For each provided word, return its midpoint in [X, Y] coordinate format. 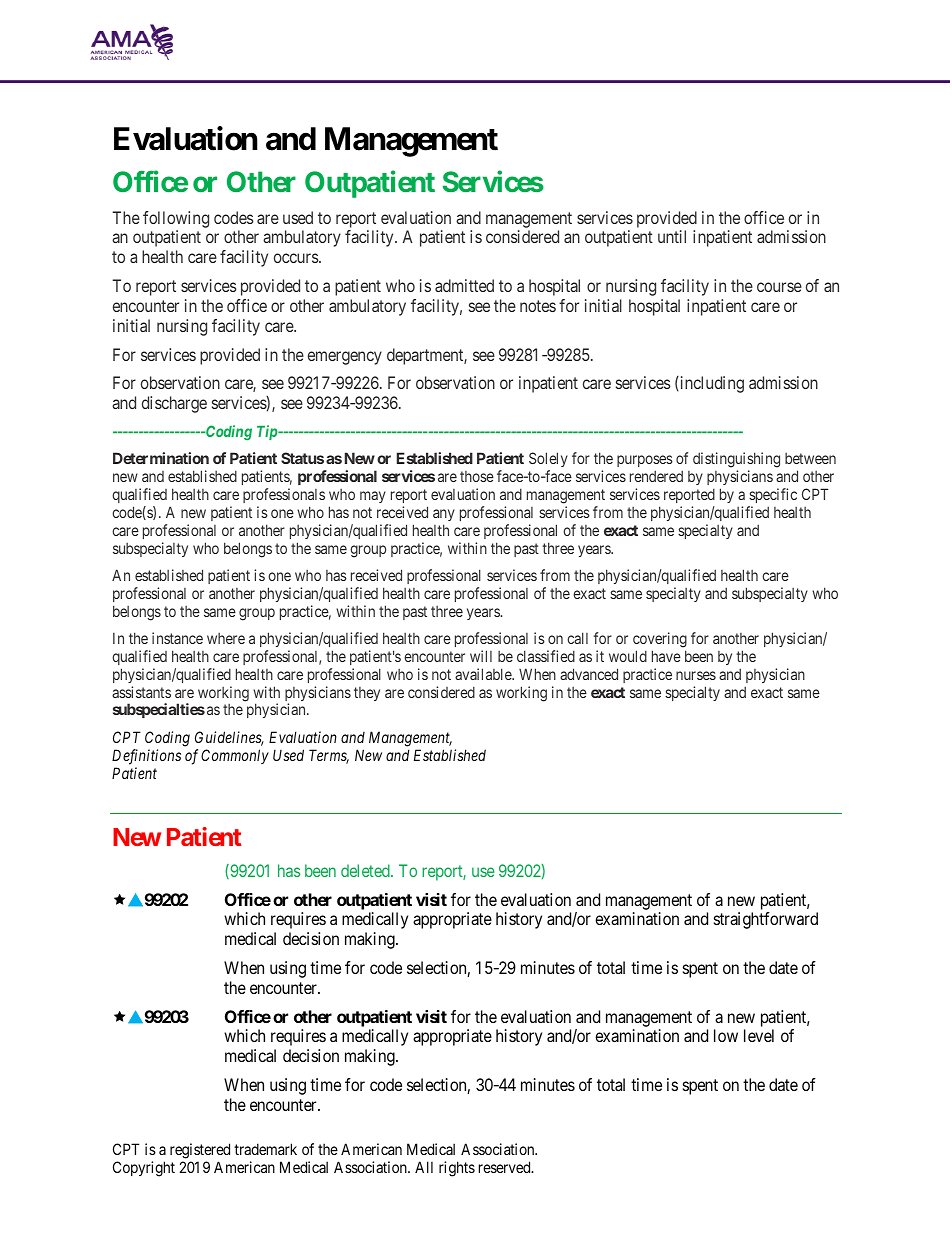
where [226, 638]
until [672, 236]
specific [773, 495]
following [176, 219]
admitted [464, 285]
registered [200, 1152]
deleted [366, 870]
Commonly [235, 756]
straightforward [766, 920]
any [444, 515]
